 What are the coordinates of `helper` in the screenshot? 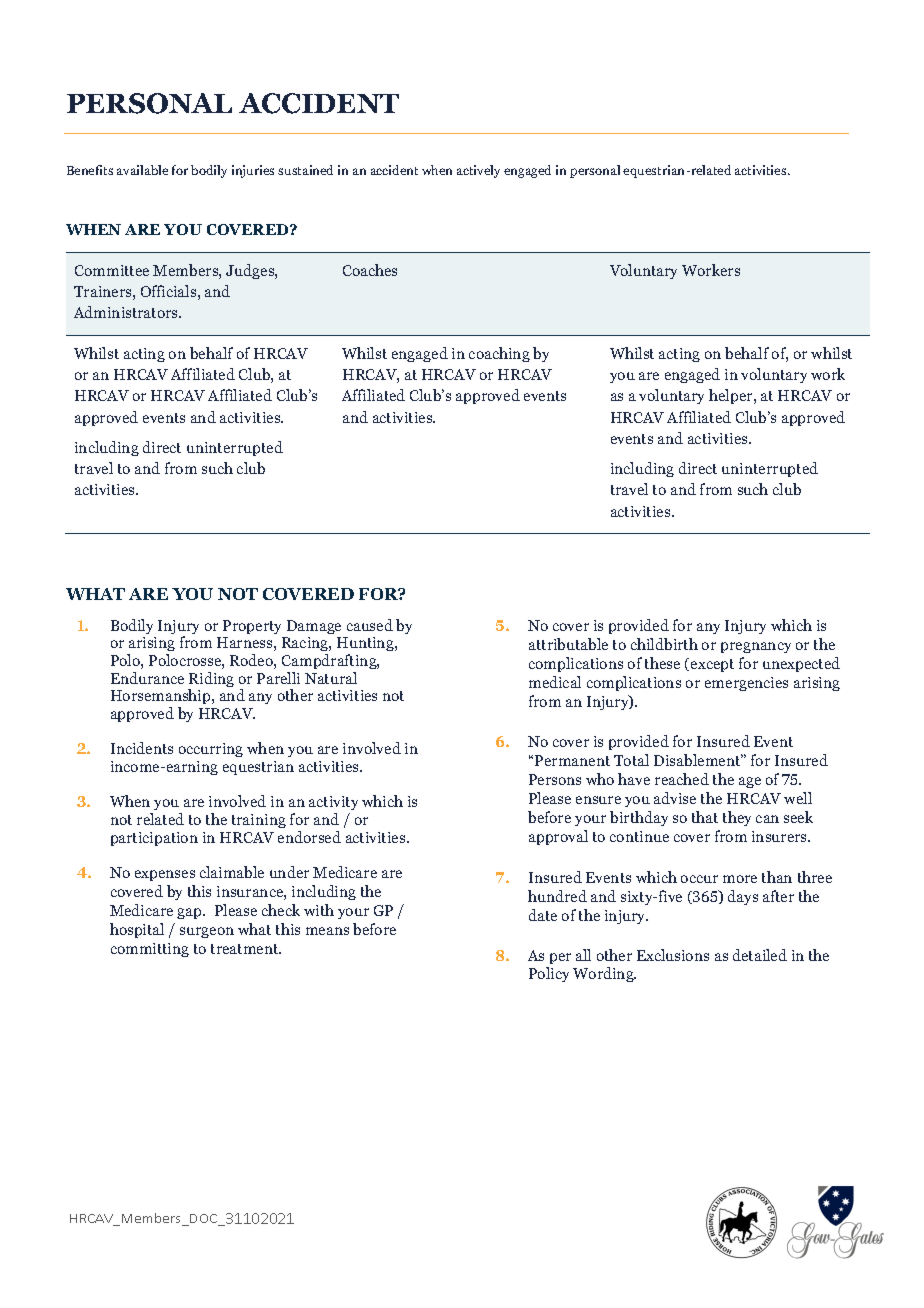 It's located at (732, 396).
